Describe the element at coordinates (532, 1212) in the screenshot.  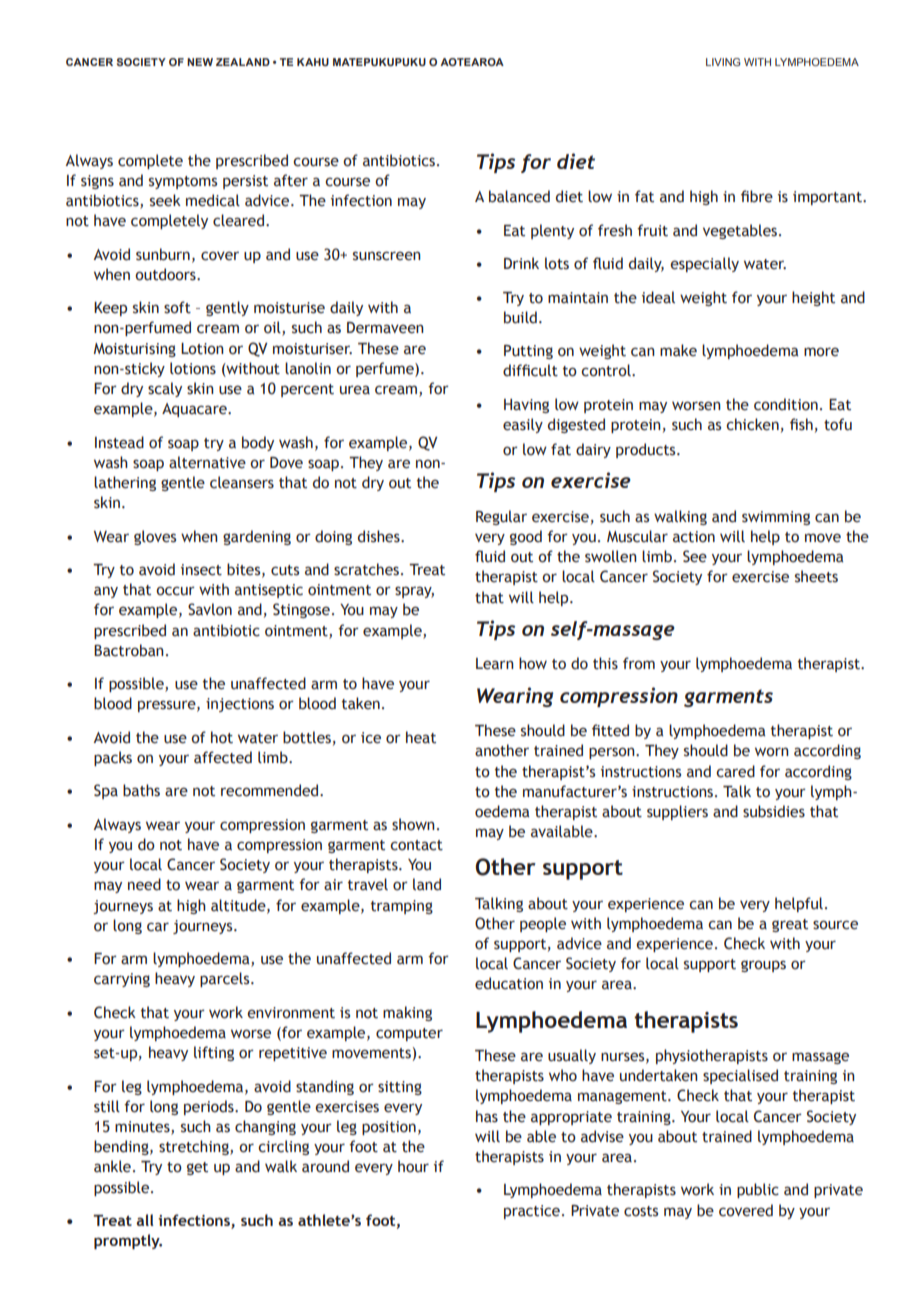
I see `practice` at that location.
